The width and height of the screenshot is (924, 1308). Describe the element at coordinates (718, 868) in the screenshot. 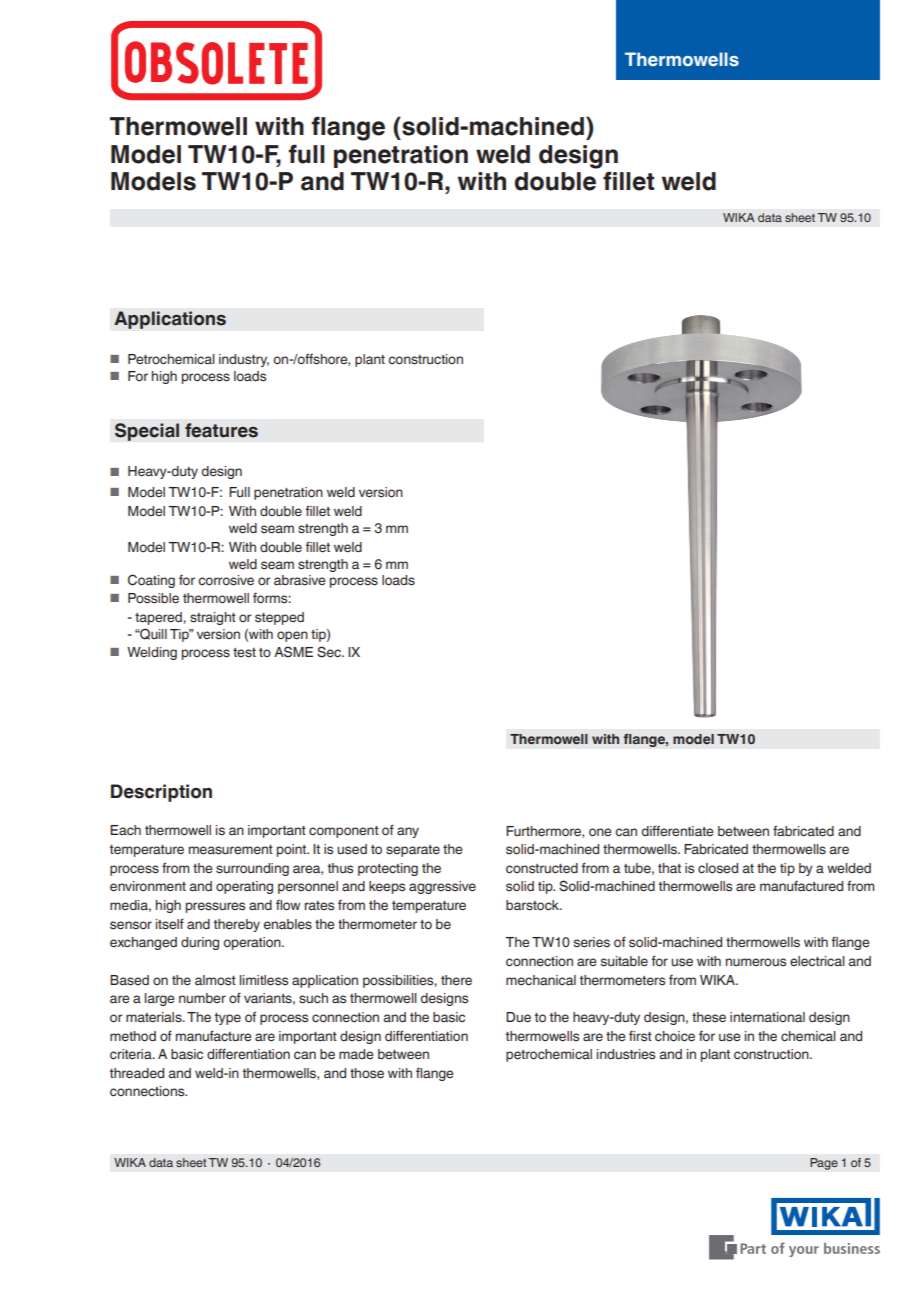

I see `closed` at that location.
